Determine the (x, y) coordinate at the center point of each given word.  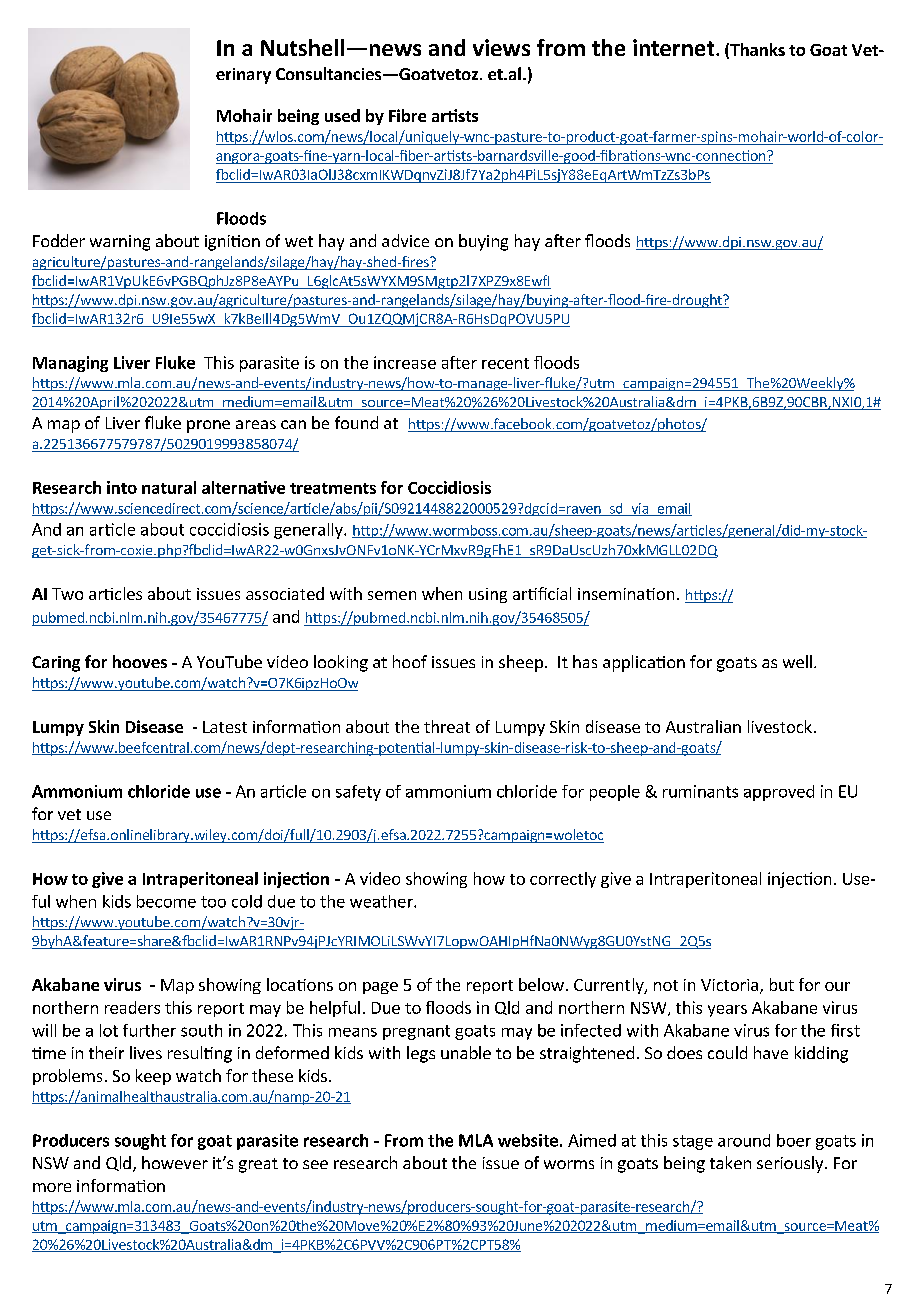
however (175, 1162)
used (342, 115)
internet (675, 47)
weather (382, 901)
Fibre (407, 115)
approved (779, 793)
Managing (70, 364)
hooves (140, 661)
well (797, 661)
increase (405, 362)
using (488, 595)
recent (505, 363)
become (166, 901)
